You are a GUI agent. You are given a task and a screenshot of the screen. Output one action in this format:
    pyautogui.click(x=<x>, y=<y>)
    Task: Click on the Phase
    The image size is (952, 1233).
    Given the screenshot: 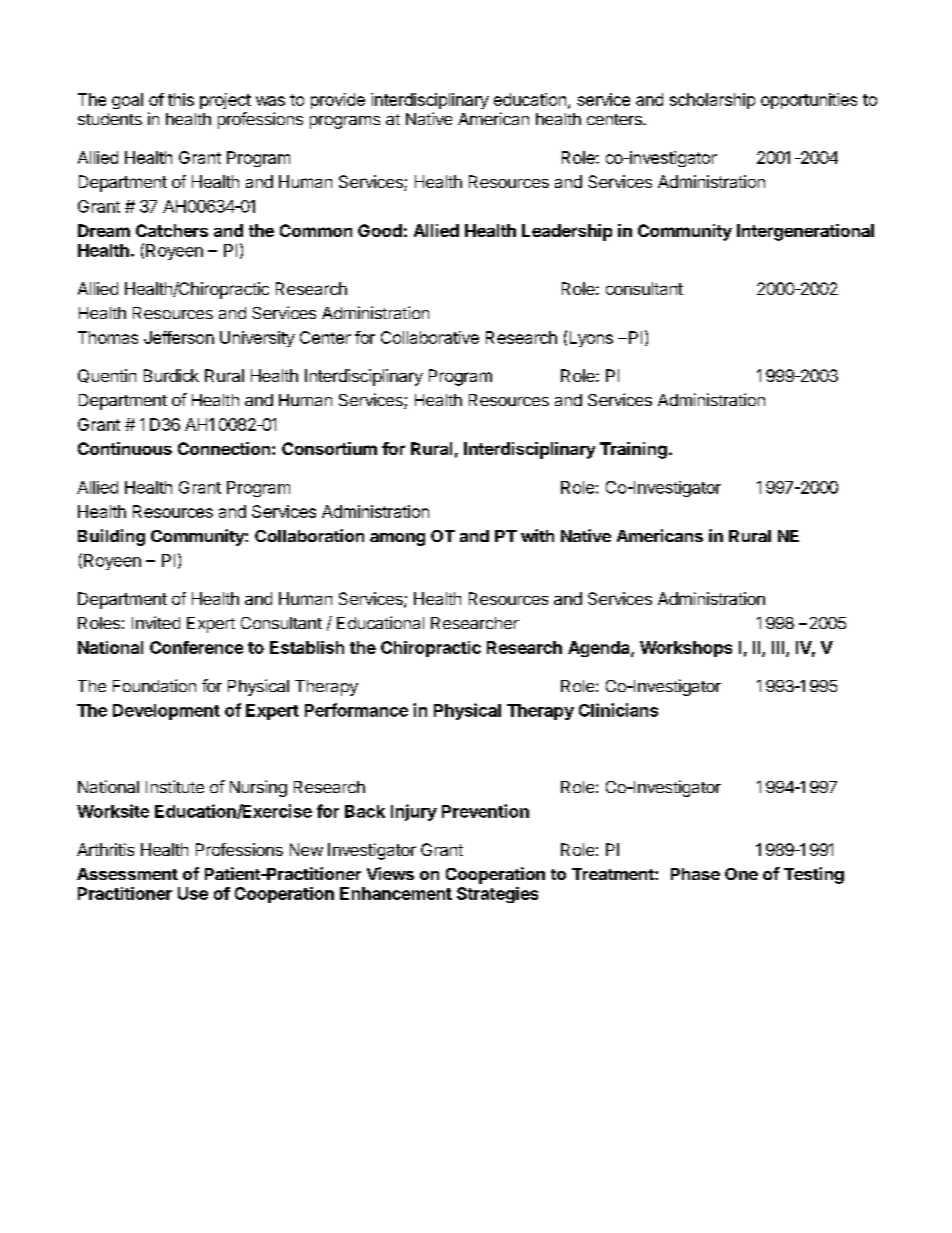 What is the action you would take?
    pyautogui.click(x=695, y=874)
